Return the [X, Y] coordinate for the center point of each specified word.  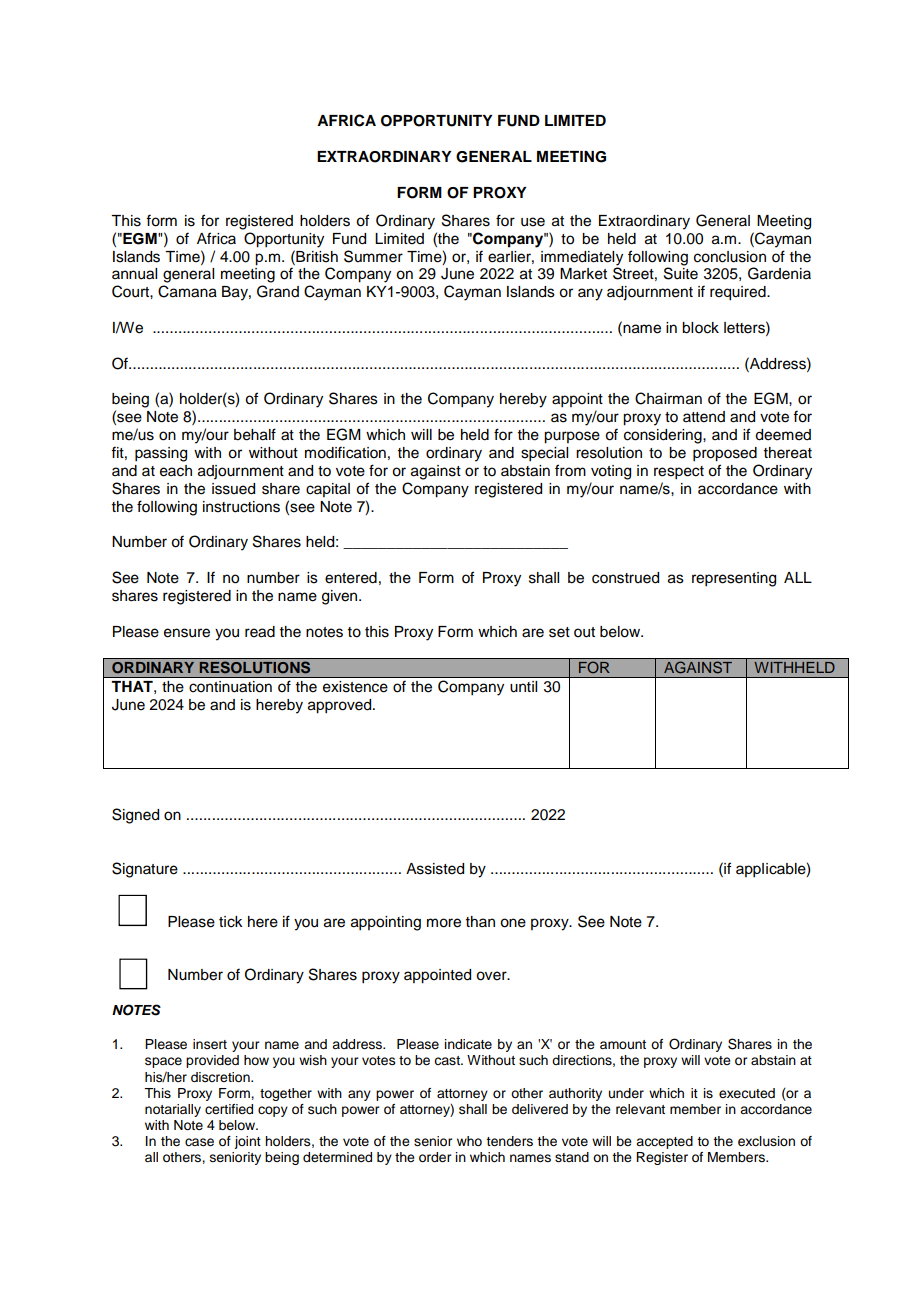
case [199, 1142]
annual [134, 274]
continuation [230, 686]
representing [734, 579]
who [469, 1141]
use [533, 222]
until [524, 686]
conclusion [730, 257]
